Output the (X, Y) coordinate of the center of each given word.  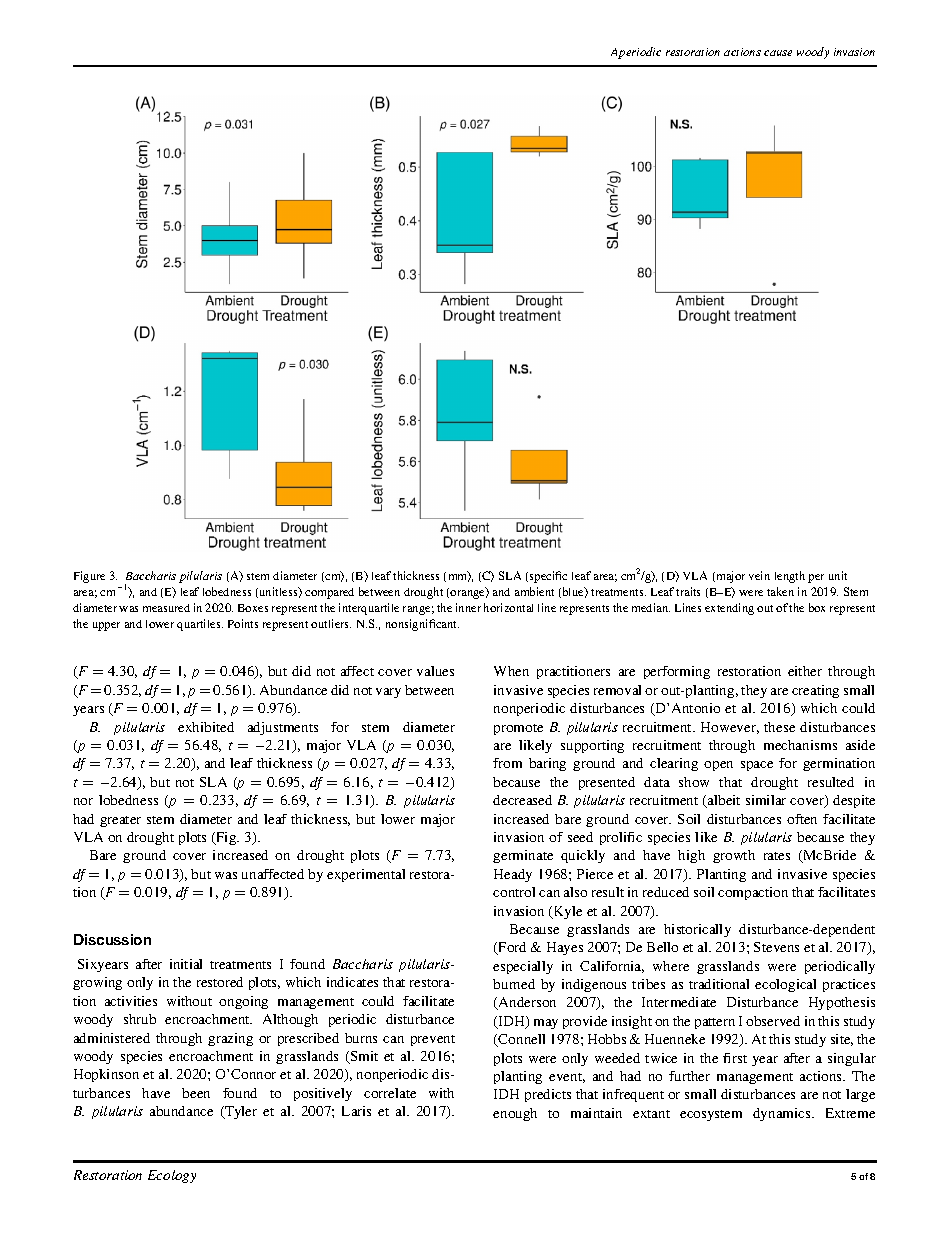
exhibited (206, 727)
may (546, 1024)
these (779, 727)
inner (468, 607)
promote (518, 729)
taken (780, 591)
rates (777, 856)
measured (166, 608)
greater (120, 821)
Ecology (172, 1176)
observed (773, 1021)
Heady (513, 875)
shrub (140, 1019)
